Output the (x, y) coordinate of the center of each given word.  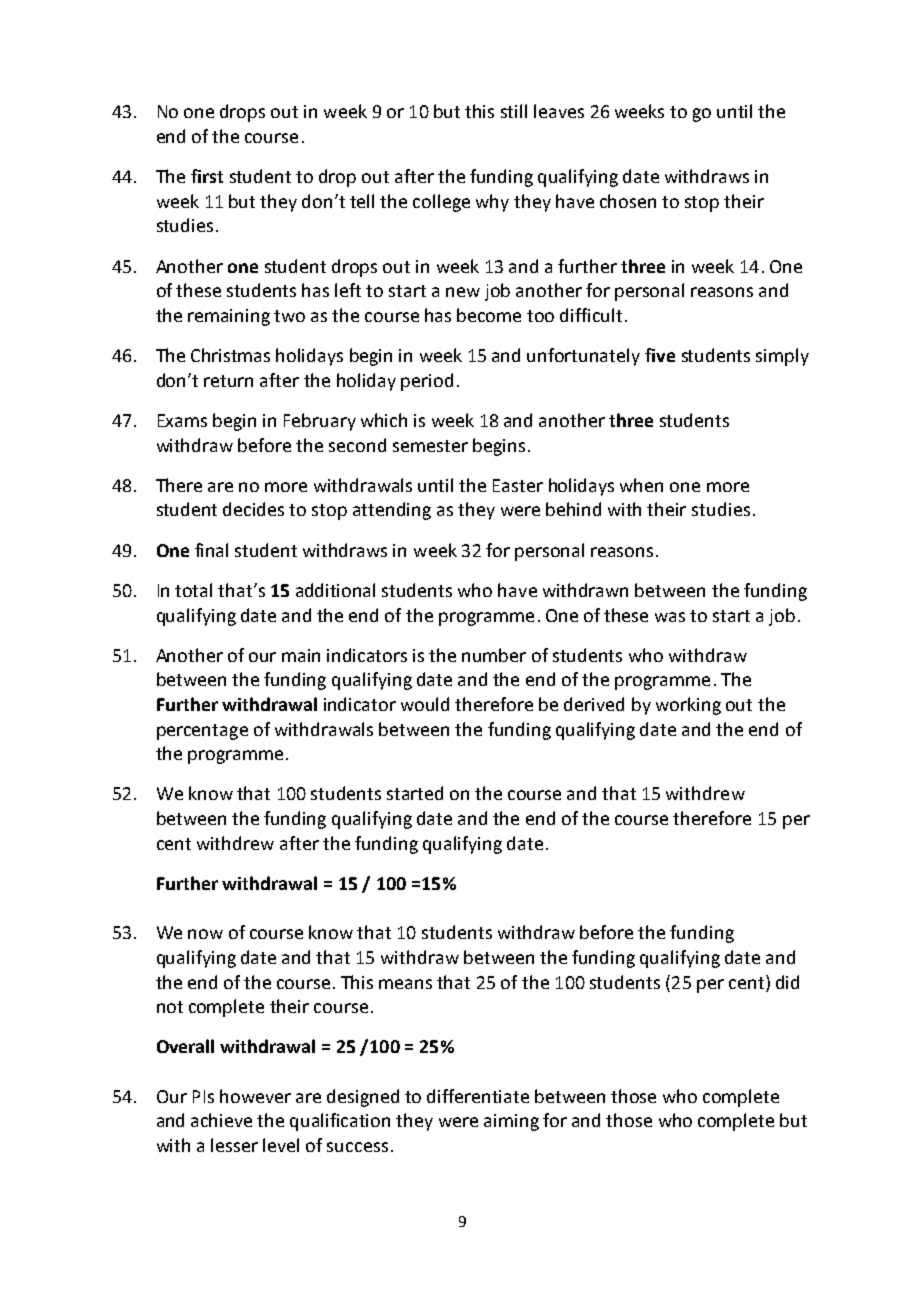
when (641, 485)
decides (253, 509)
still (514, 111)
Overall (185, 1046)
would (425, 704)
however (255, 1096)
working (688, 706)
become (489, 315)
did (787, 982)
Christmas (230, 355)
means (405, 984)
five (660, 355)
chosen (628, 201)
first (207, 176)
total (193, 590)
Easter (518, 485)
